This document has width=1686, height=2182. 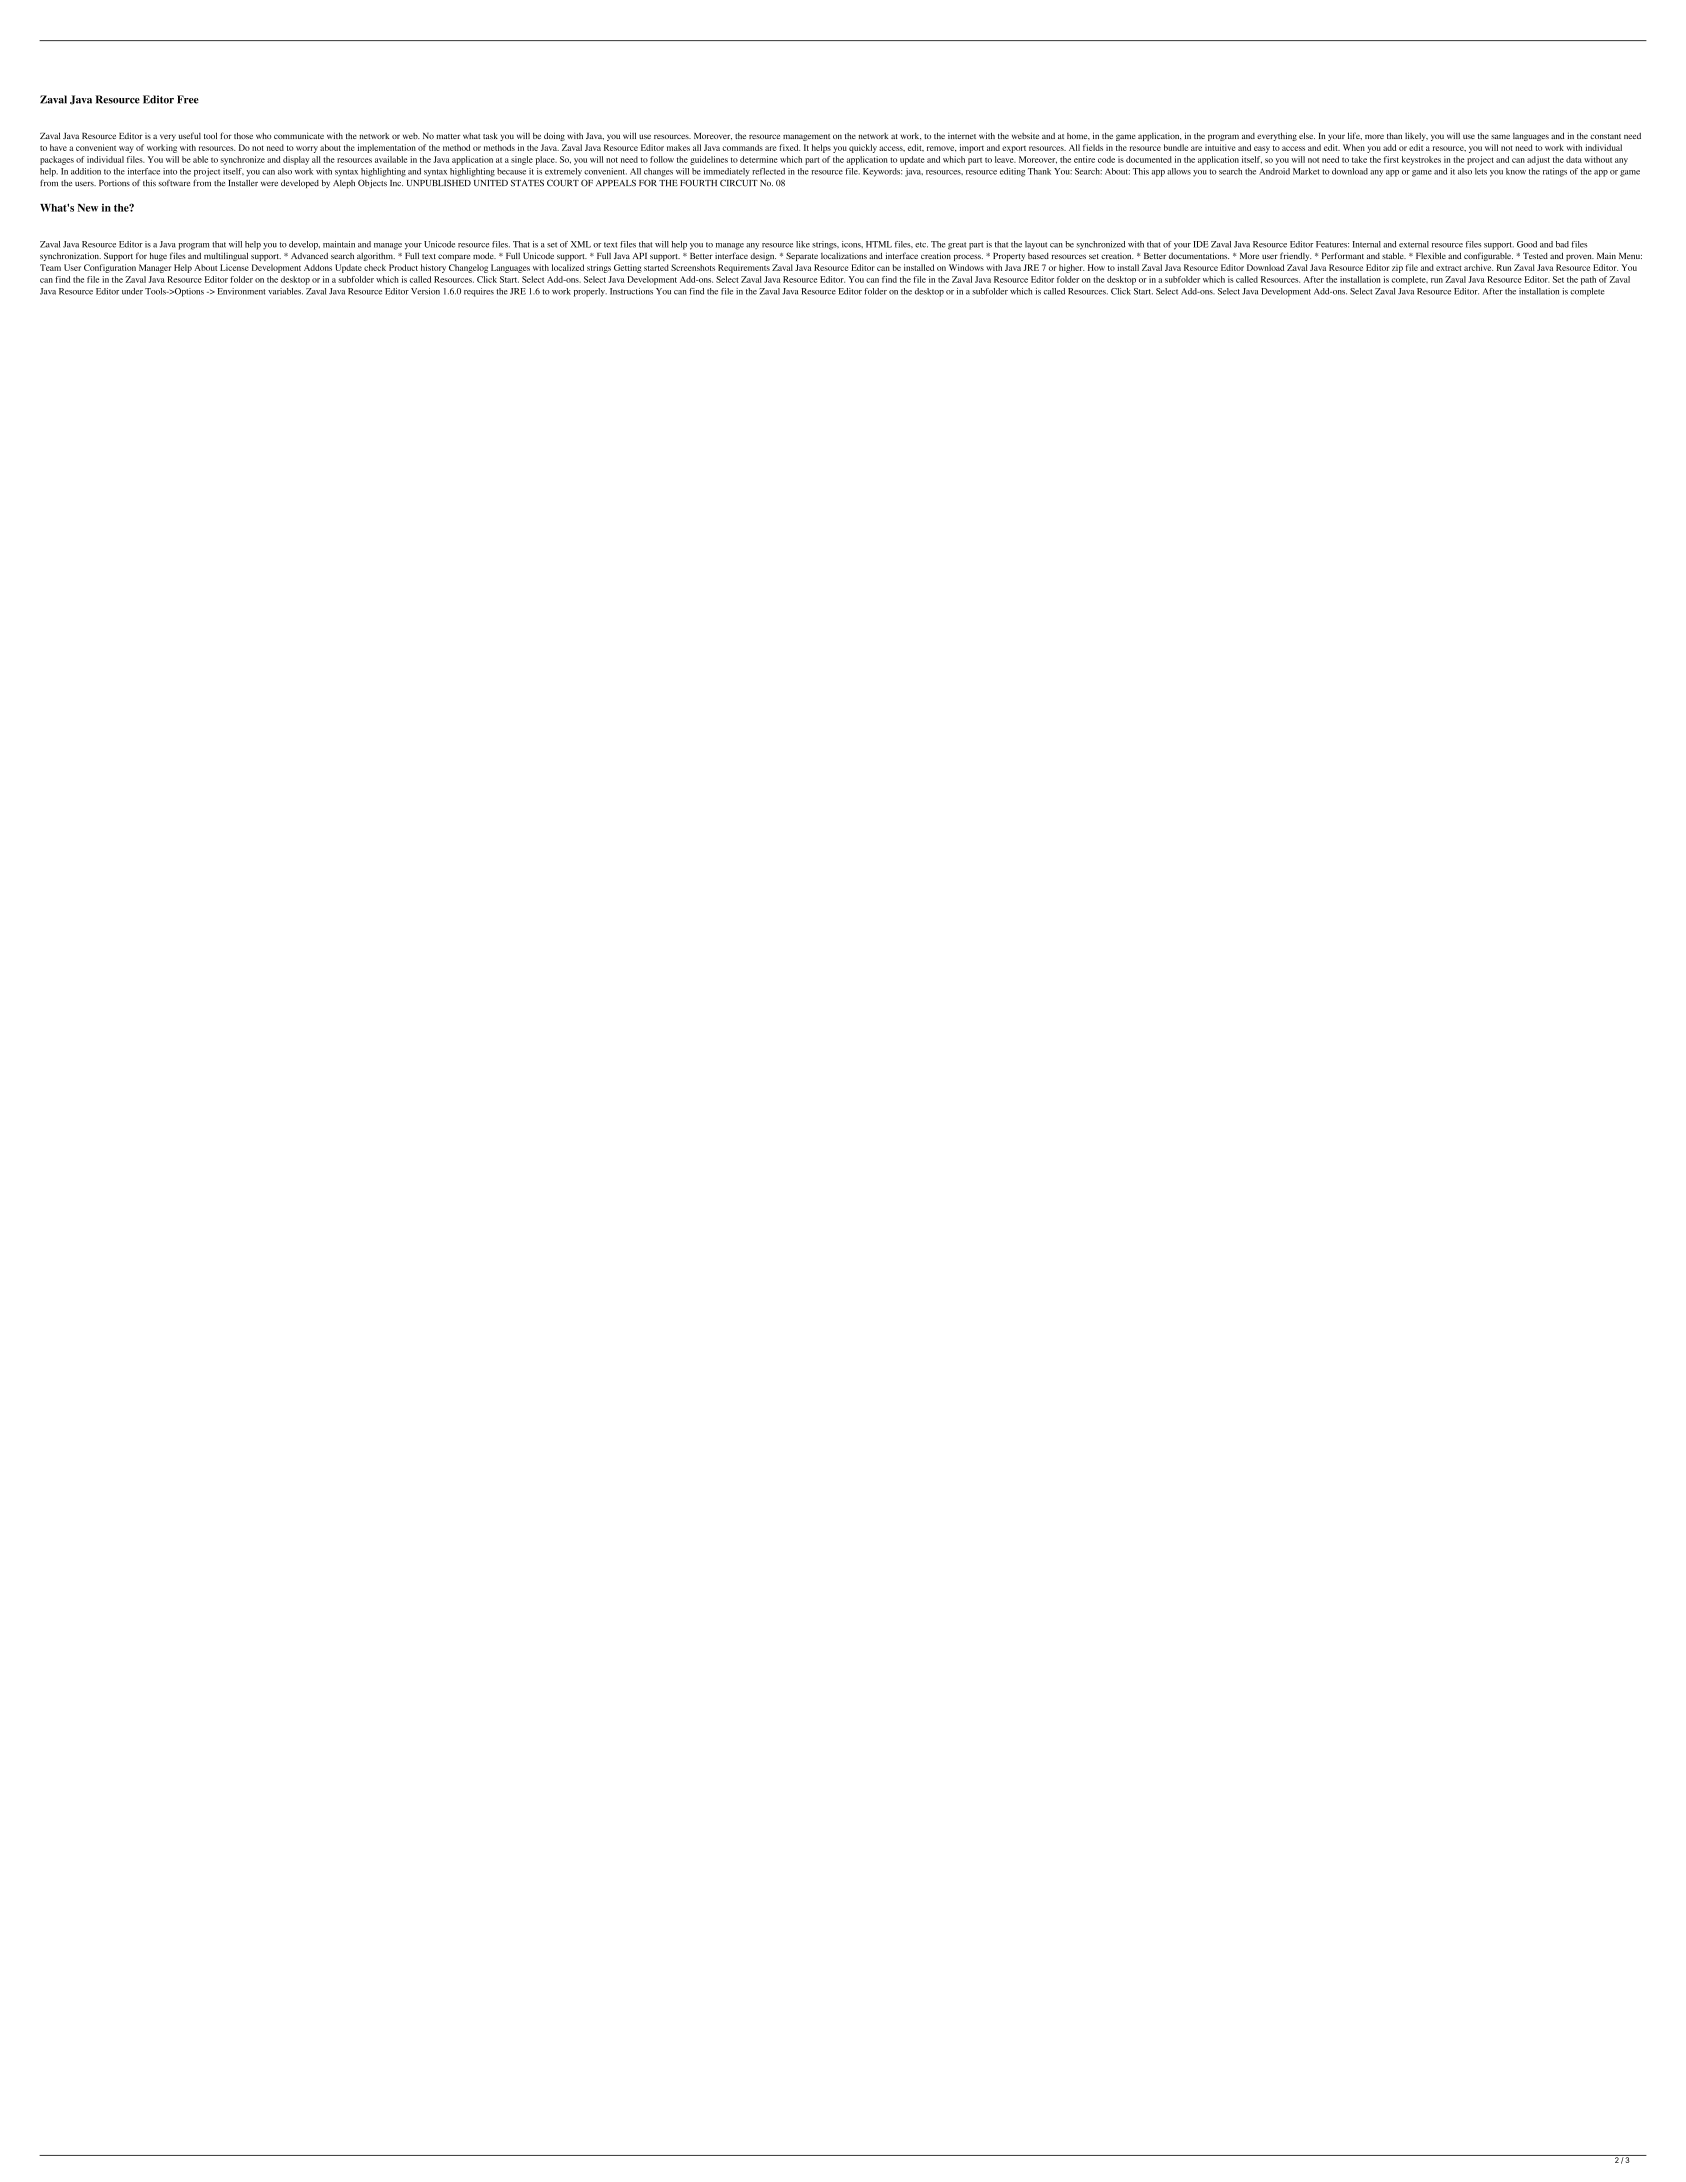 What do you see at coordinates (879, 244) in the document?
I see `HTML` at bounding box center [879, 244].
